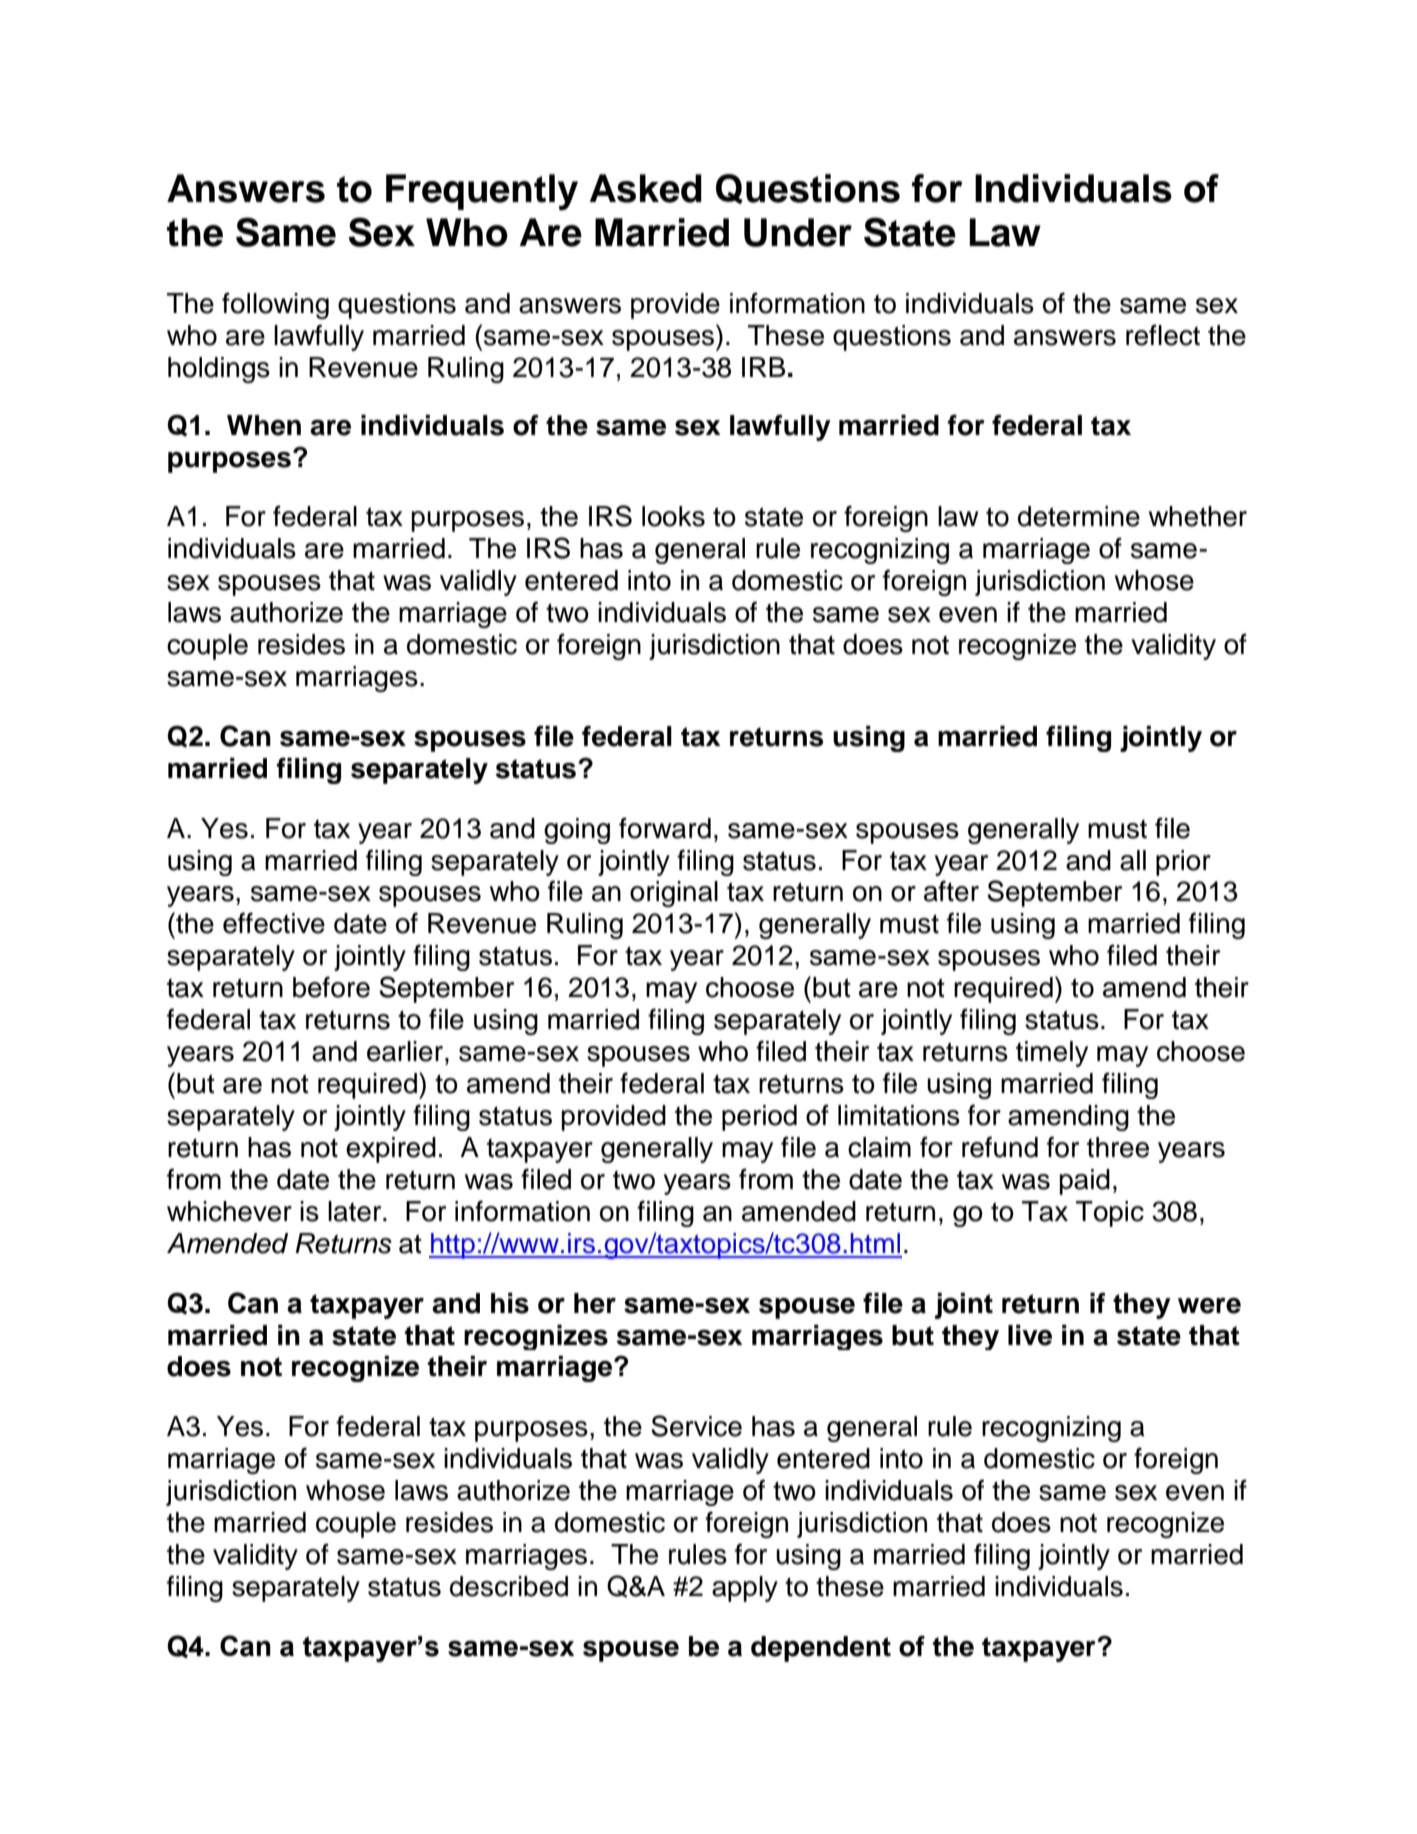  I want to click on effective, so click(274, 923).
